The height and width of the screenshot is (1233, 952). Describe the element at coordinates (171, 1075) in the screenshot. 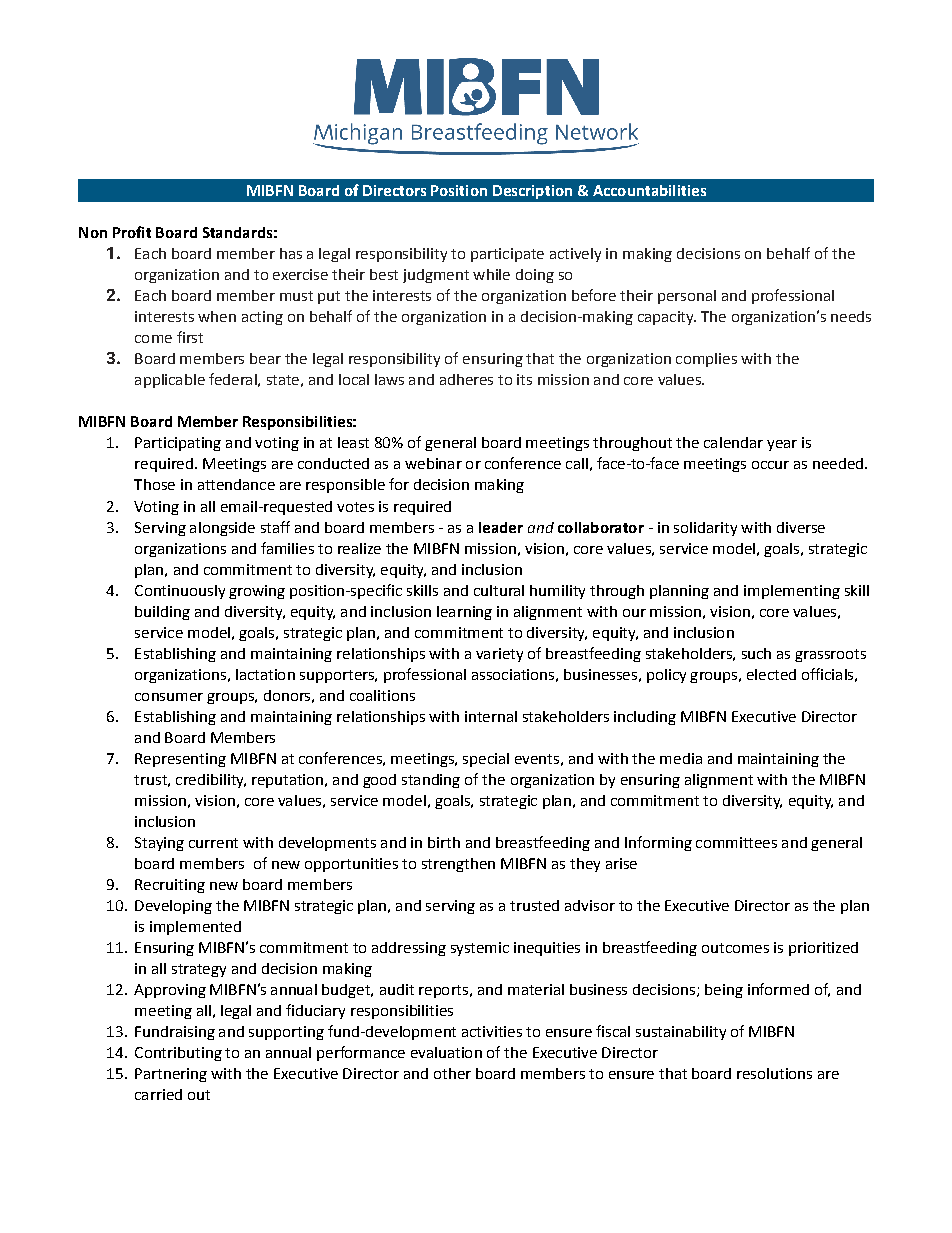

I see `Partnering` at that location.
